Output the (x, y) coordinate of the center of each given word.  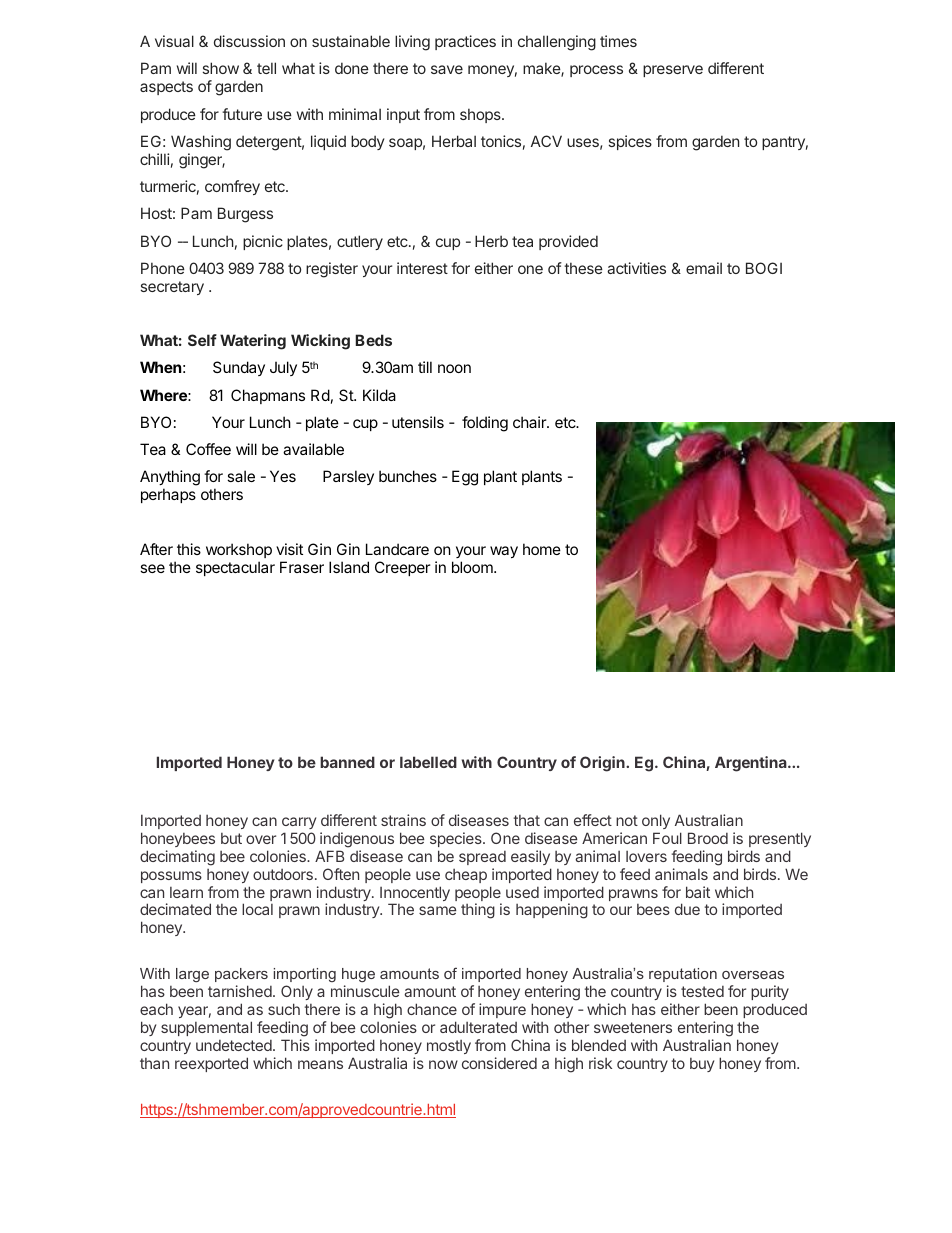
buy (702, 1065)
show (221, 68)
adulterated (478, 1027)
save (447, 69)
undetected (235, 1045)
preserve (673, 71)
